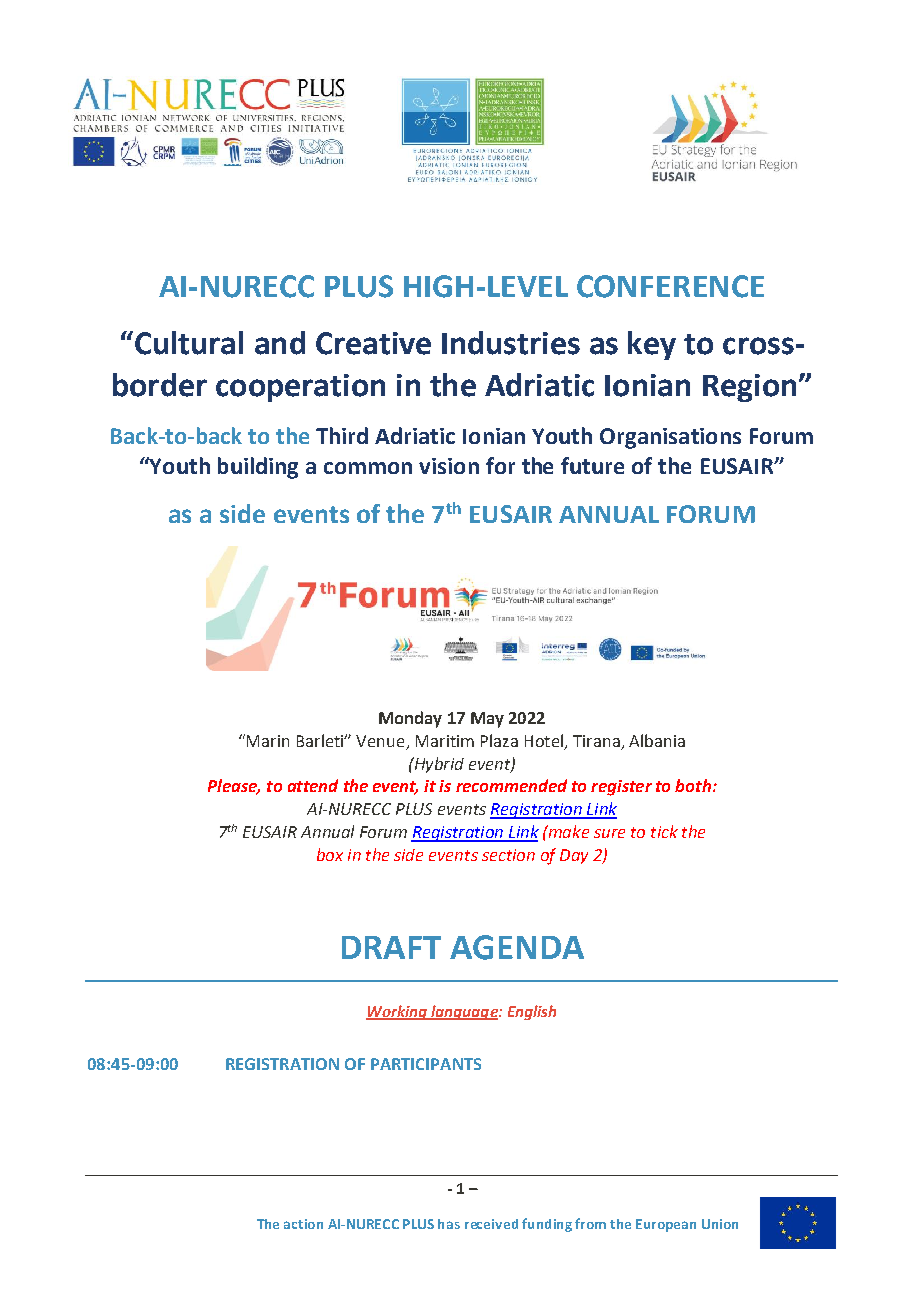  What do you see at coordinates (657, 740) in the image?
I see `Albania` at bounding box center [657, 740].
